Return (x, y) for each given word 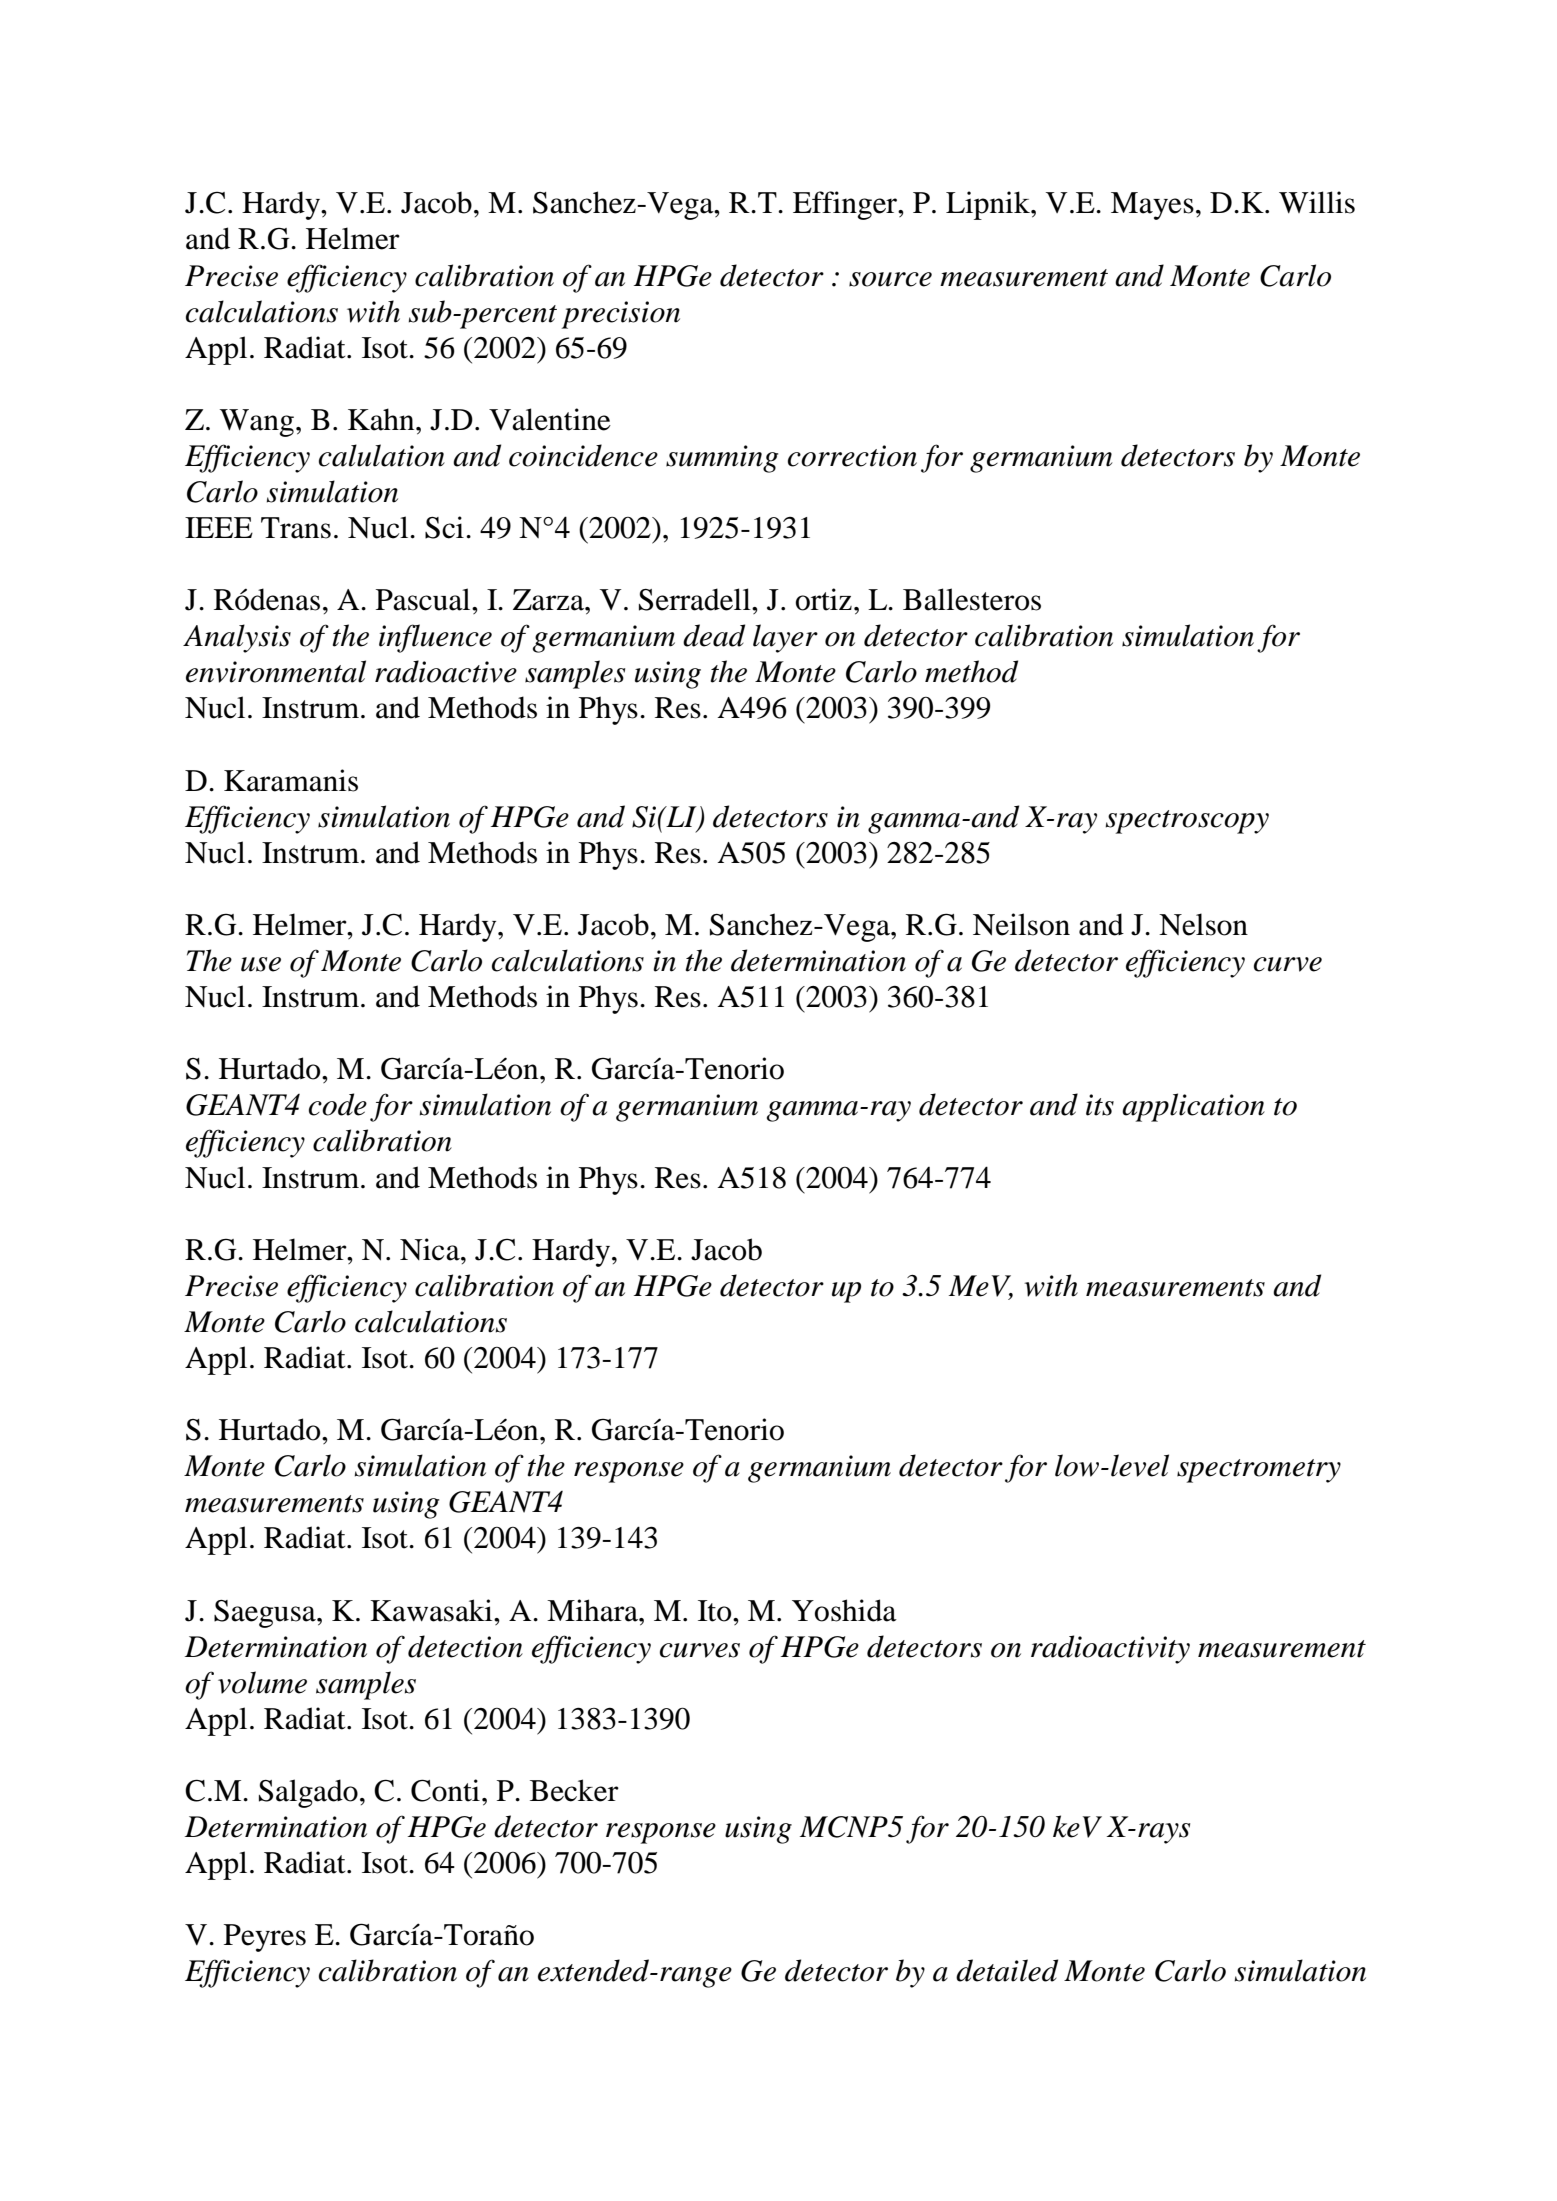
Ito (716, 1611)
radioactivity (1110, 1649)
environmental (276, 671)
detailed (1007, 1970)
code (338, 1104)
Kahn (382, 419)
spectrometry (1259, 1471)
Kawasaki (432, 1610)
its (1100, 1105)
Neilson (1021, 924)
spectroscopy (1187, 822)
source (890, 279)
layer (785, 638)
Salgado (308, 1793)
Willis (1317, 202)
